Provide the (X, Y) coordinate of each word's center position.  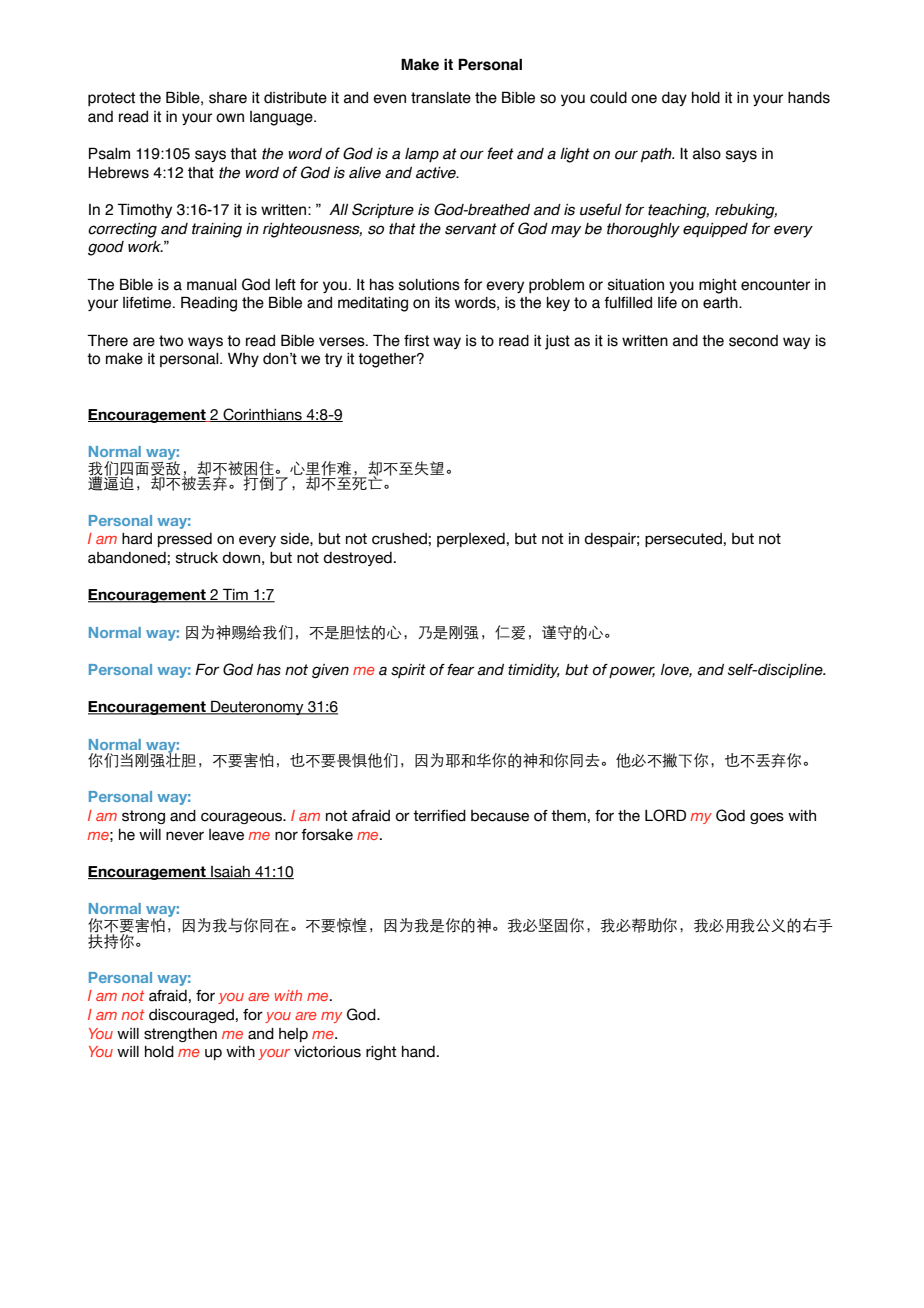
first (416, 341)
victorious (327, 1052)
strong (143, 817)
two (171, 341)
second (753, 341)
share (228, 98)
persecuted (683, 540)
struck (197, 558)
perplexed (471, 540)
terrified (439, 816)
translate (441, 98)
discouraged (191, 1016)
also (707, 154)
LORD (665, 815)
